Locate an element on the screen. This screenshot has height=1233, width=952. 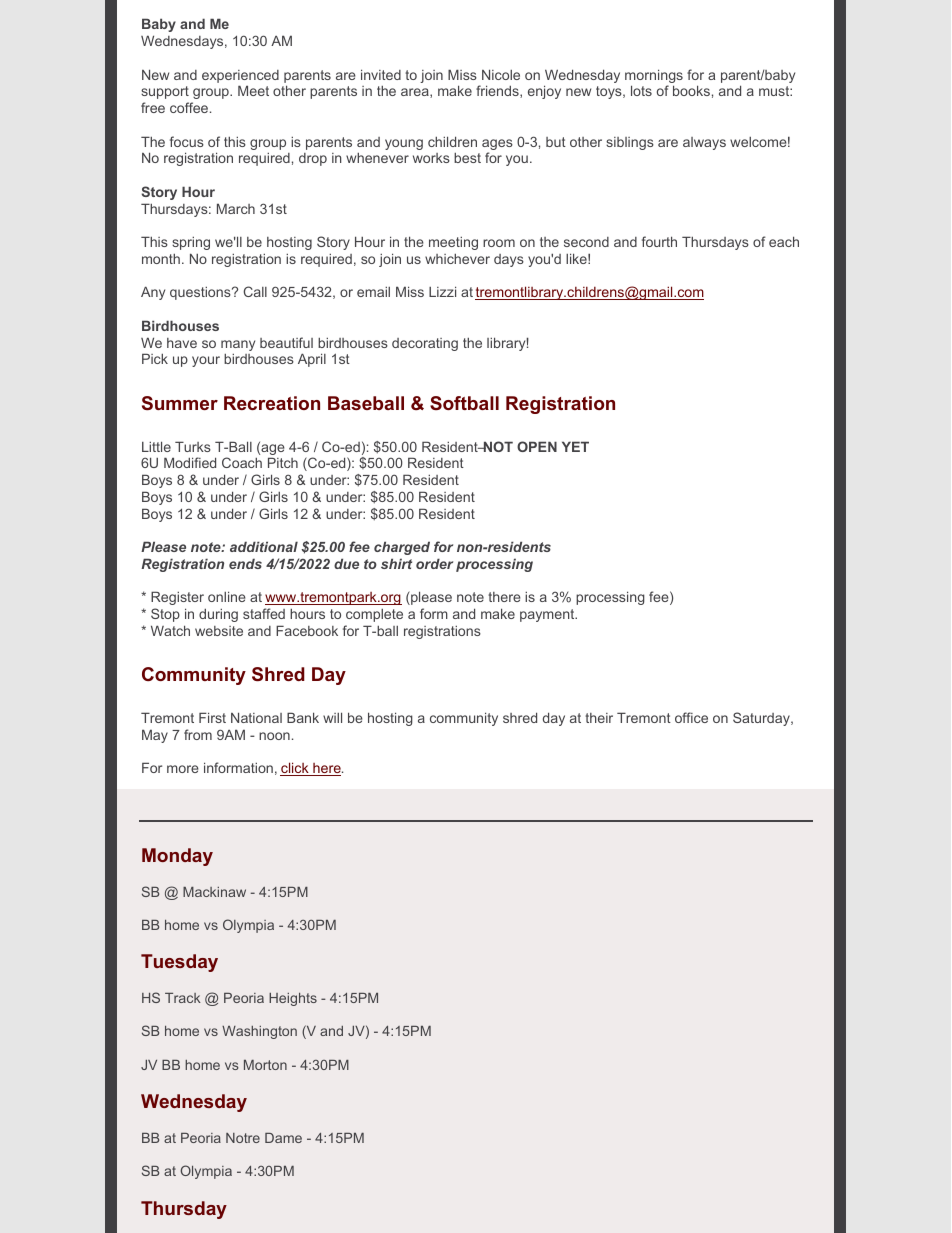
books is located at coordinates (691, 90).
